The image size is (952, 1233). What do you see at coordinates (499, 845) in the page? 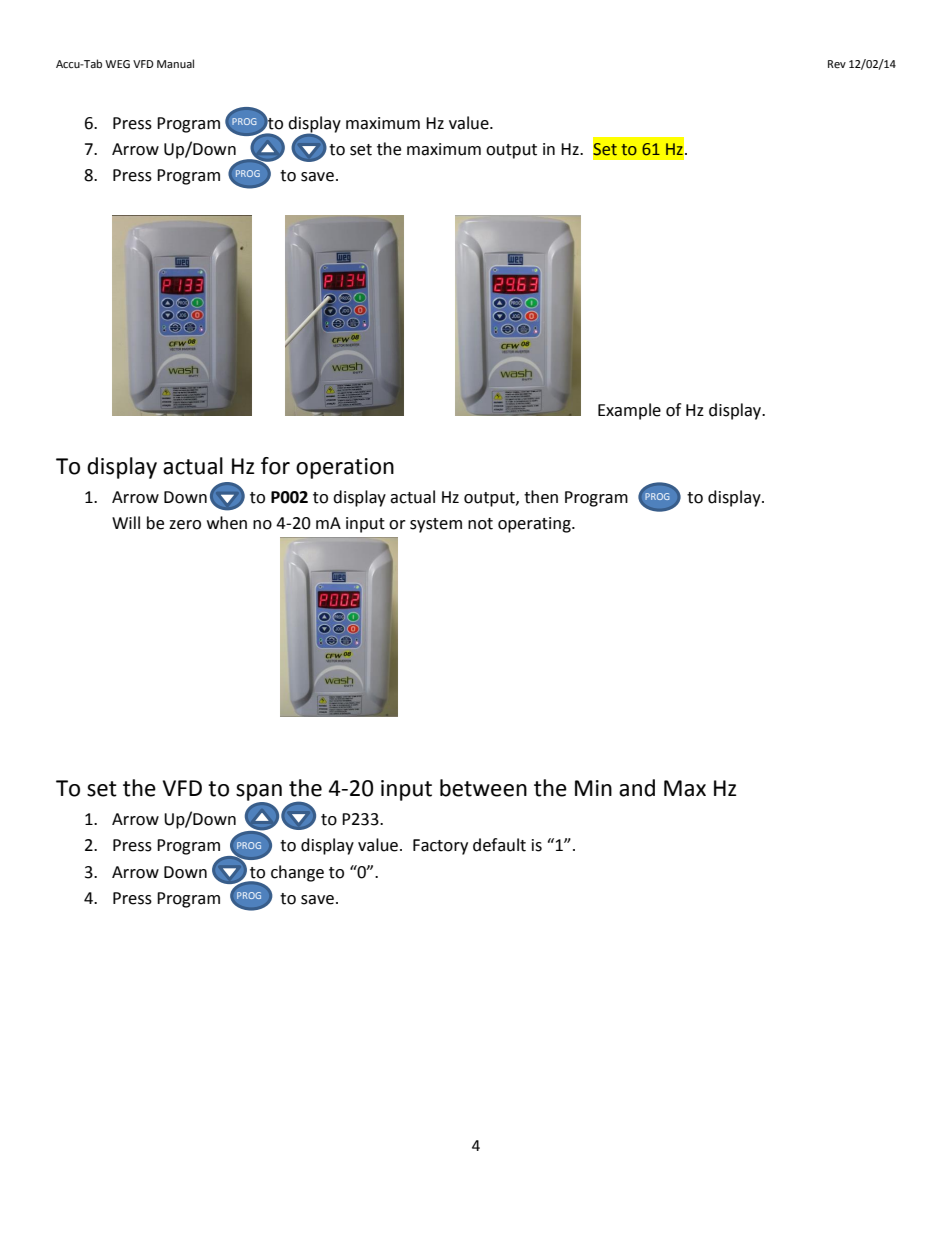
I see `default` at bounding box center [499, 845].
